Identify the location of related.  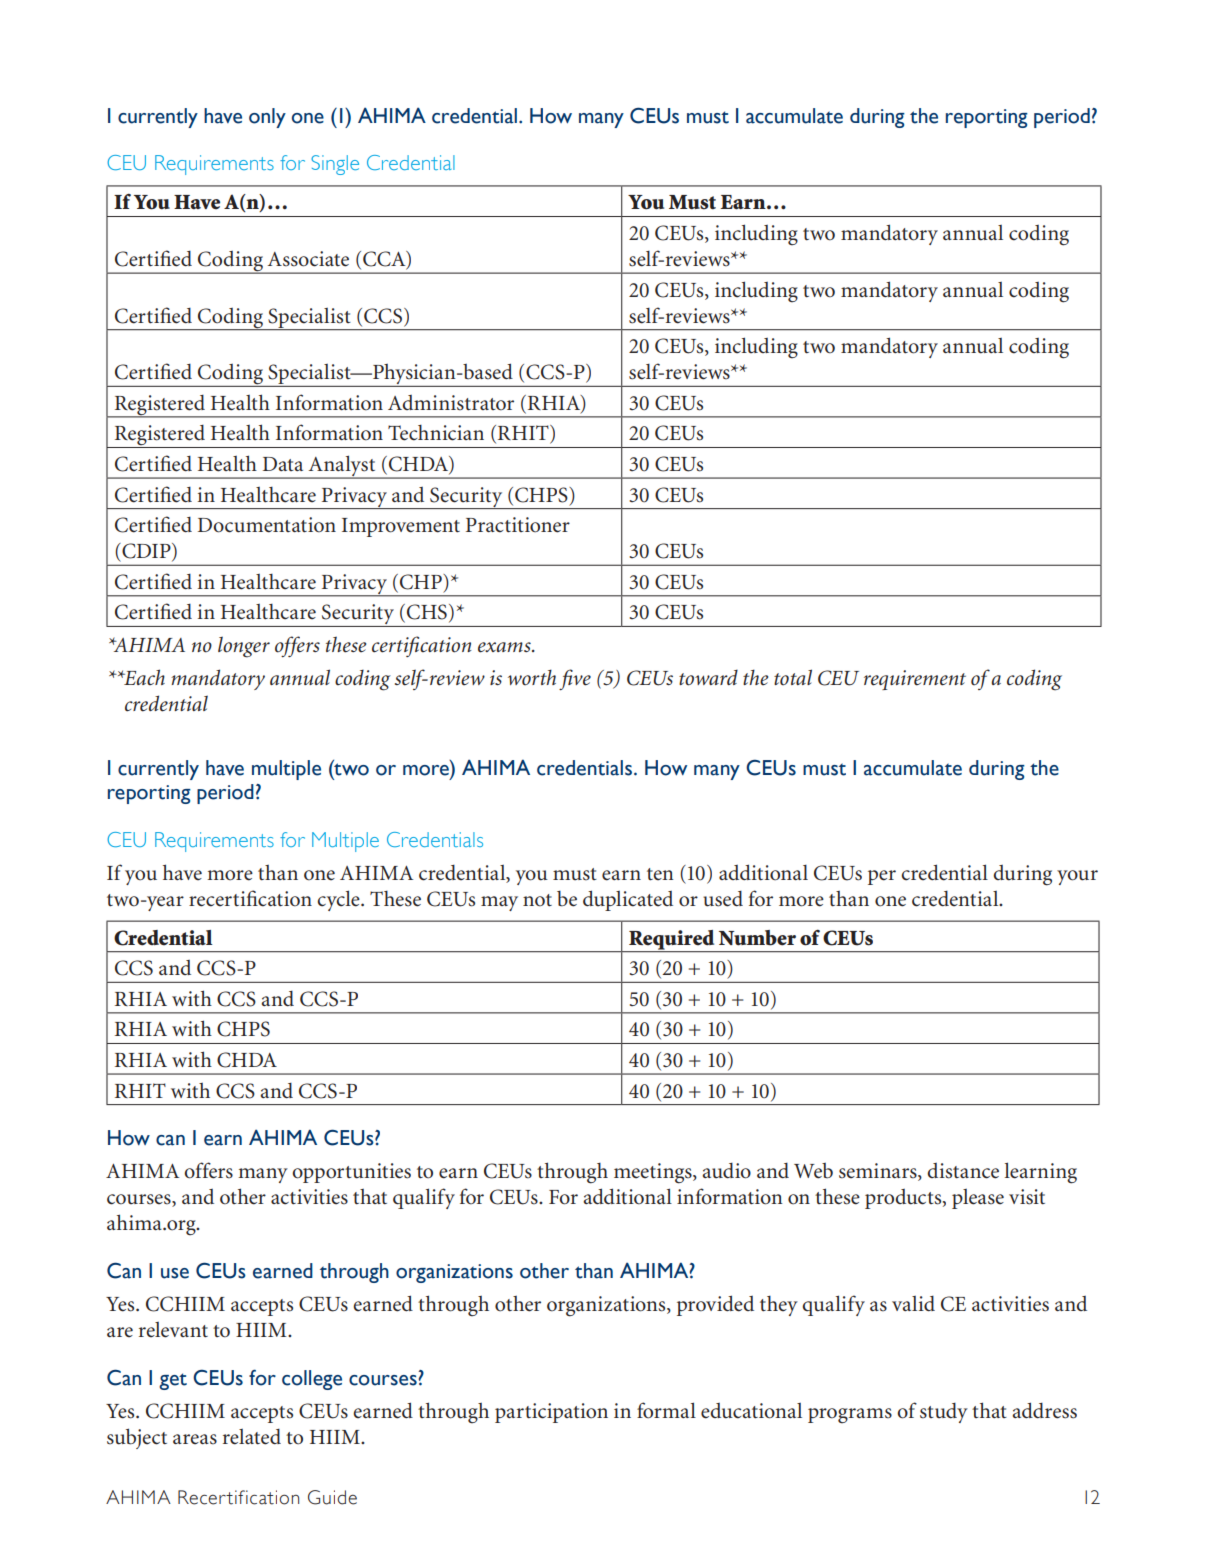
(252, 1437).
